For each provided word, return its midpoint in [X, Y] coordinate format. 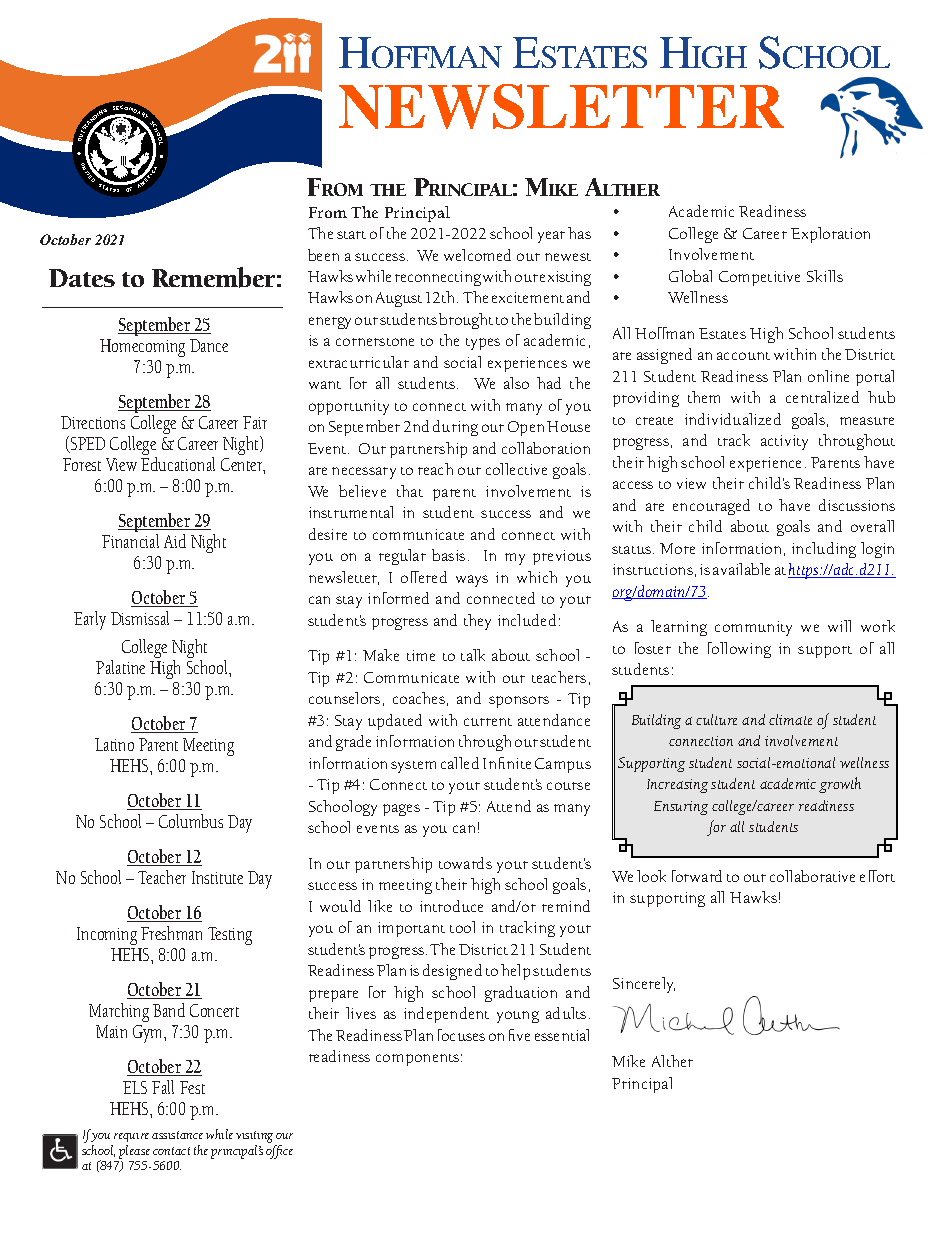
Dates [82, 278]
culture [716, 719]
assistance [177, 1135]
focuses [461, 1035]
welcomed [477, 255]
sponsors [519, 702]
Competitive [759, 278]
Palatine [120, 667]
